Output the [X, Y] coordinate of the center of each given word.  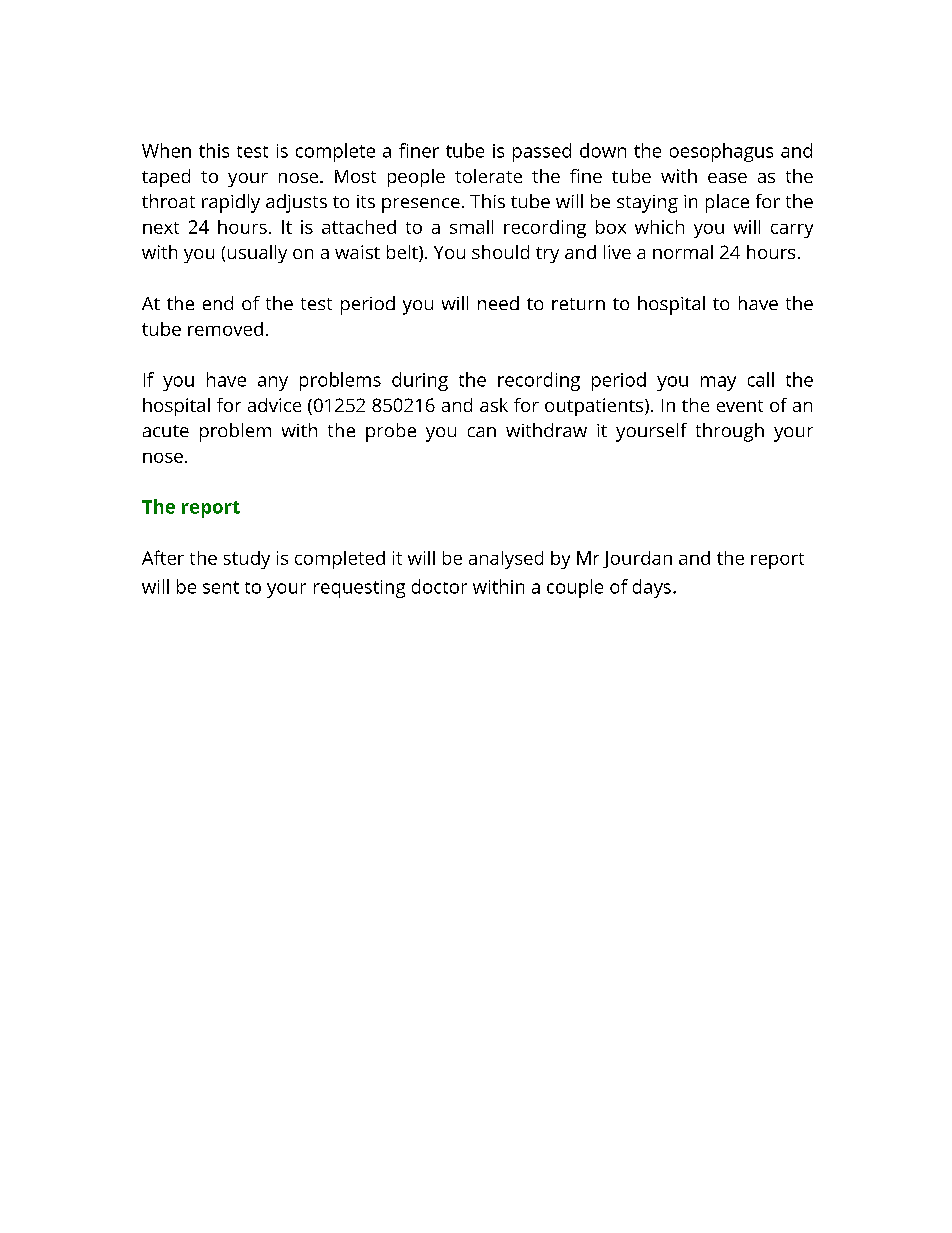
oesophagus [721, 152]
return [578, 304]
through [730, 432]
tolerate [488, 176]
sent [221, 587]
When [166, 150]
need [498, 303]
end [218, 303]
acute [166, 431]
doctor [439, 586]
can [482, 432]
